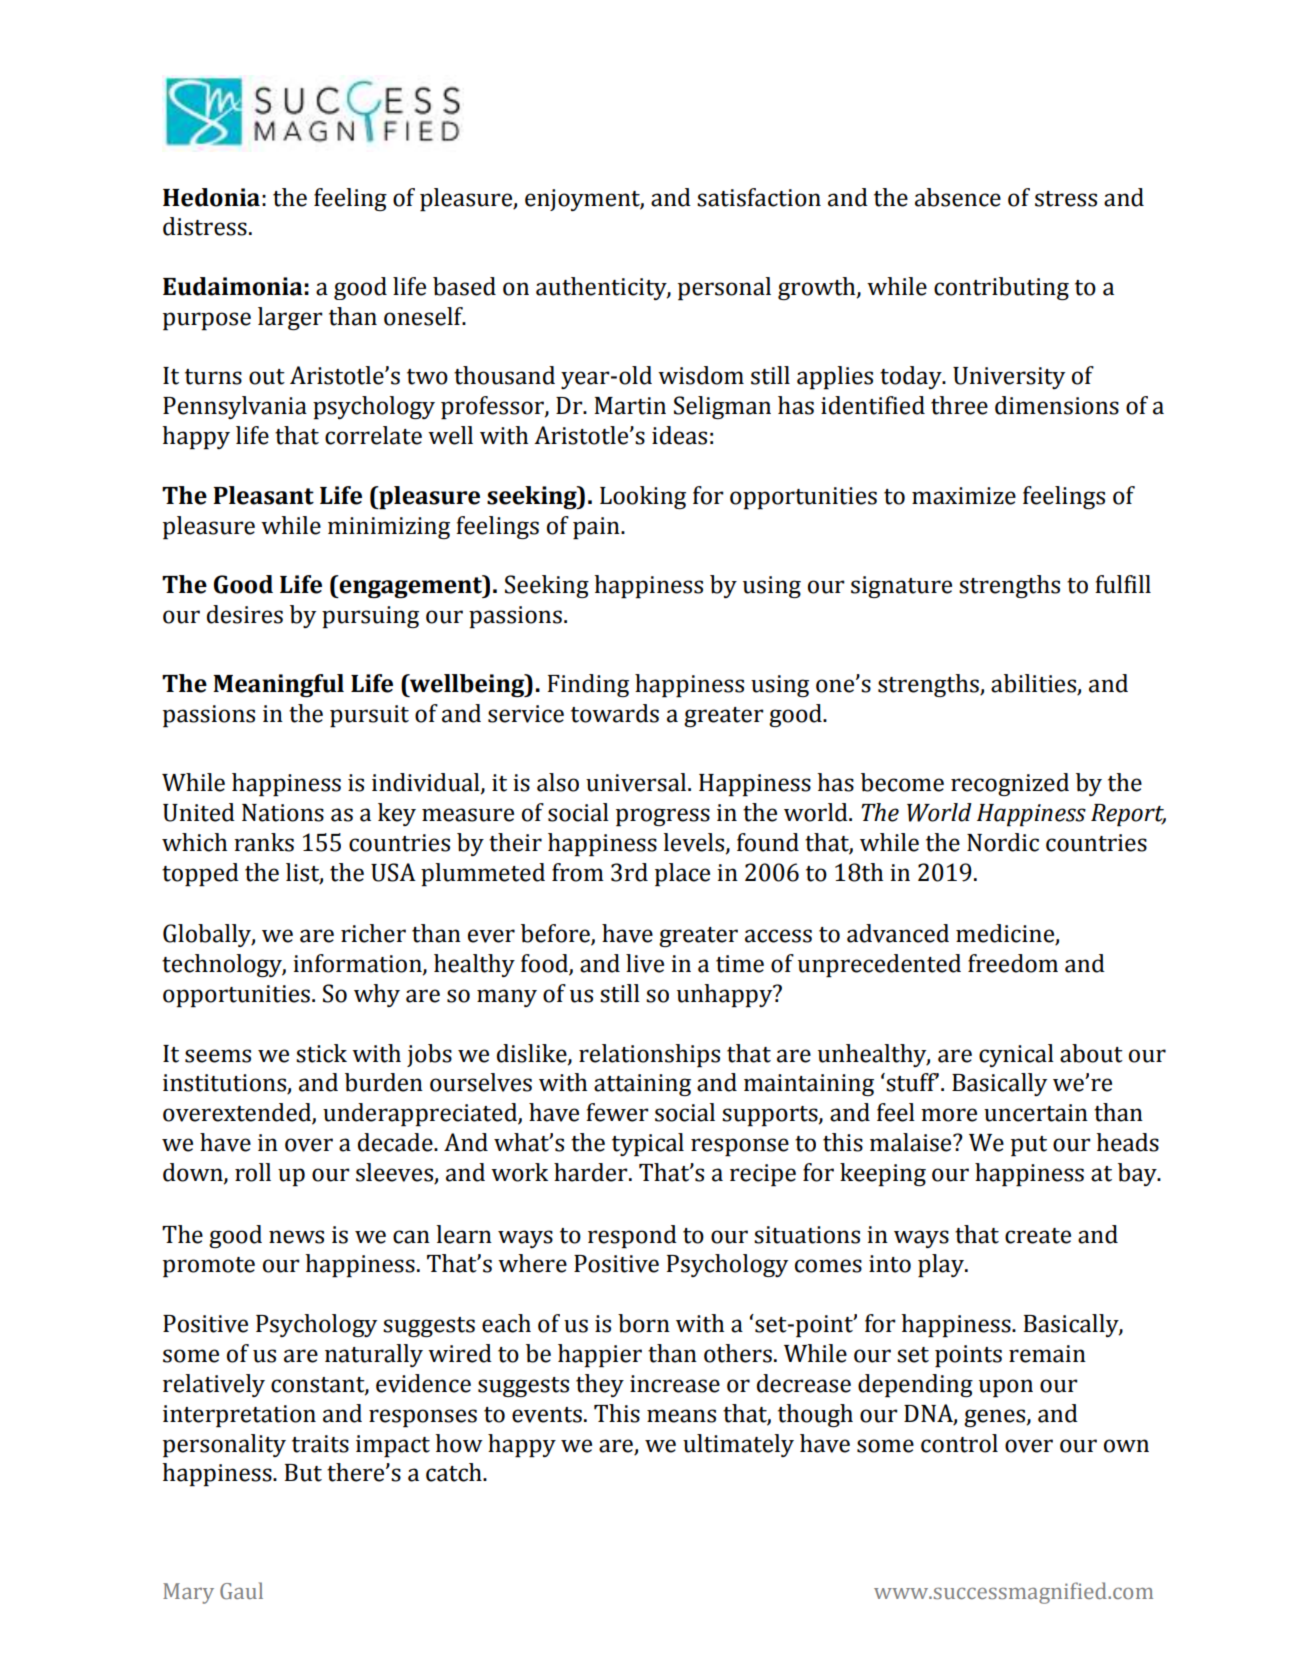  Describe the element at coordinates (241, 1591) in the image. I see `Gaul` at that location.
